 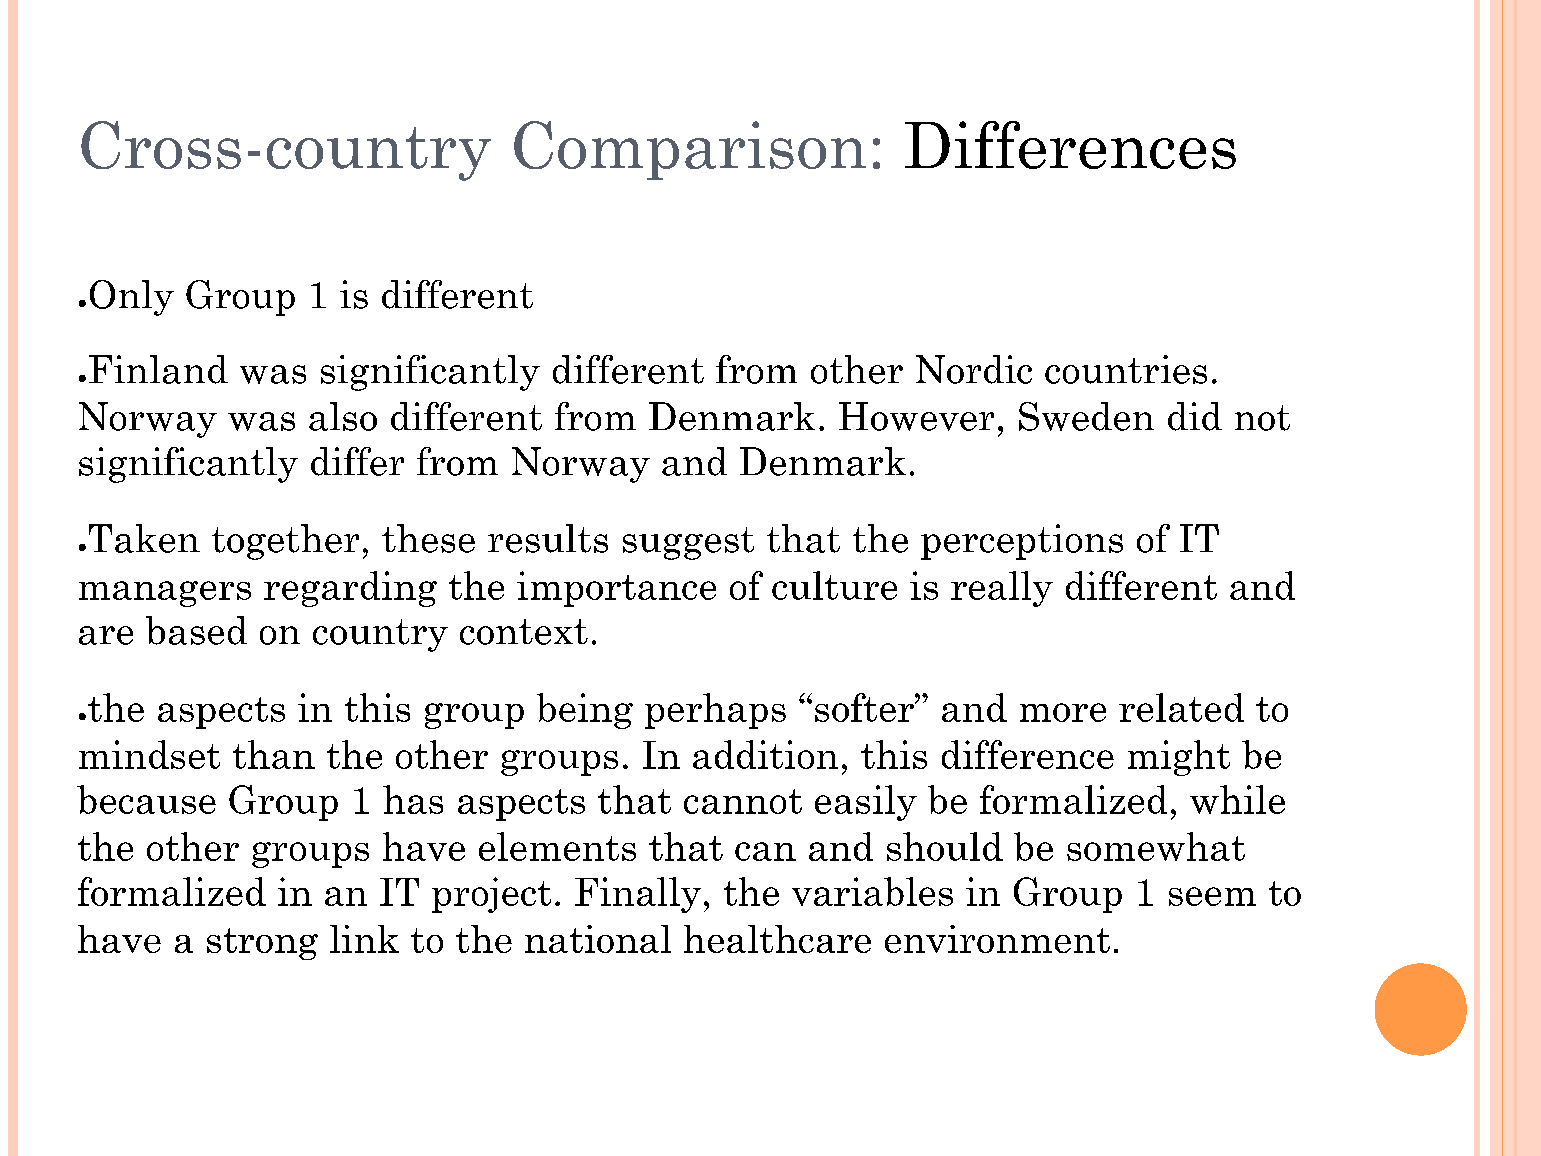 What do you see at coordinates (690, 150) in the page?
I see `Comparison` at bounding box center [690, 150].
